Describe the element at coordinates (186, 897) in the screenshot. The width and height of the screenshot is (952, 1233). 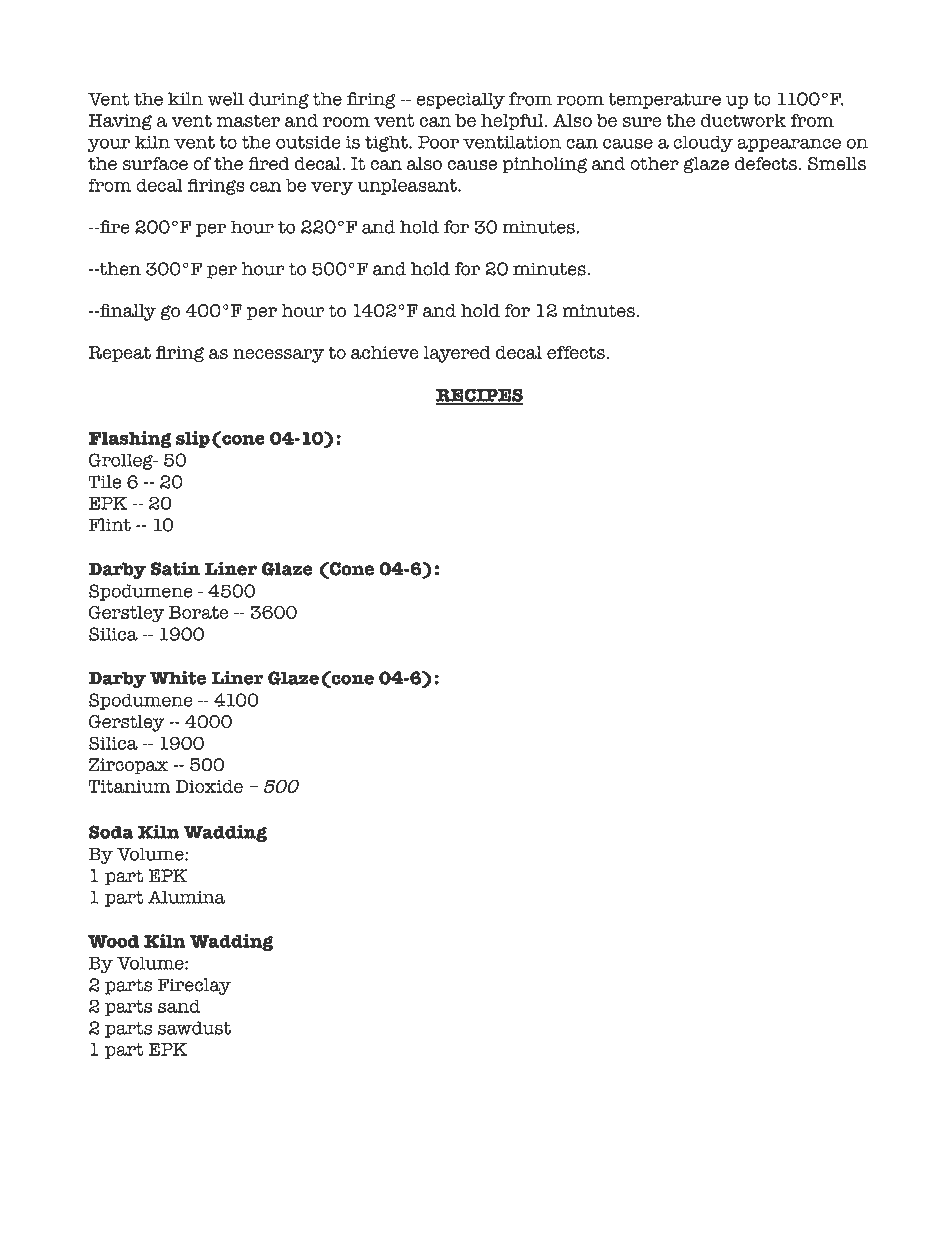
I see `Alumina` at that location.
